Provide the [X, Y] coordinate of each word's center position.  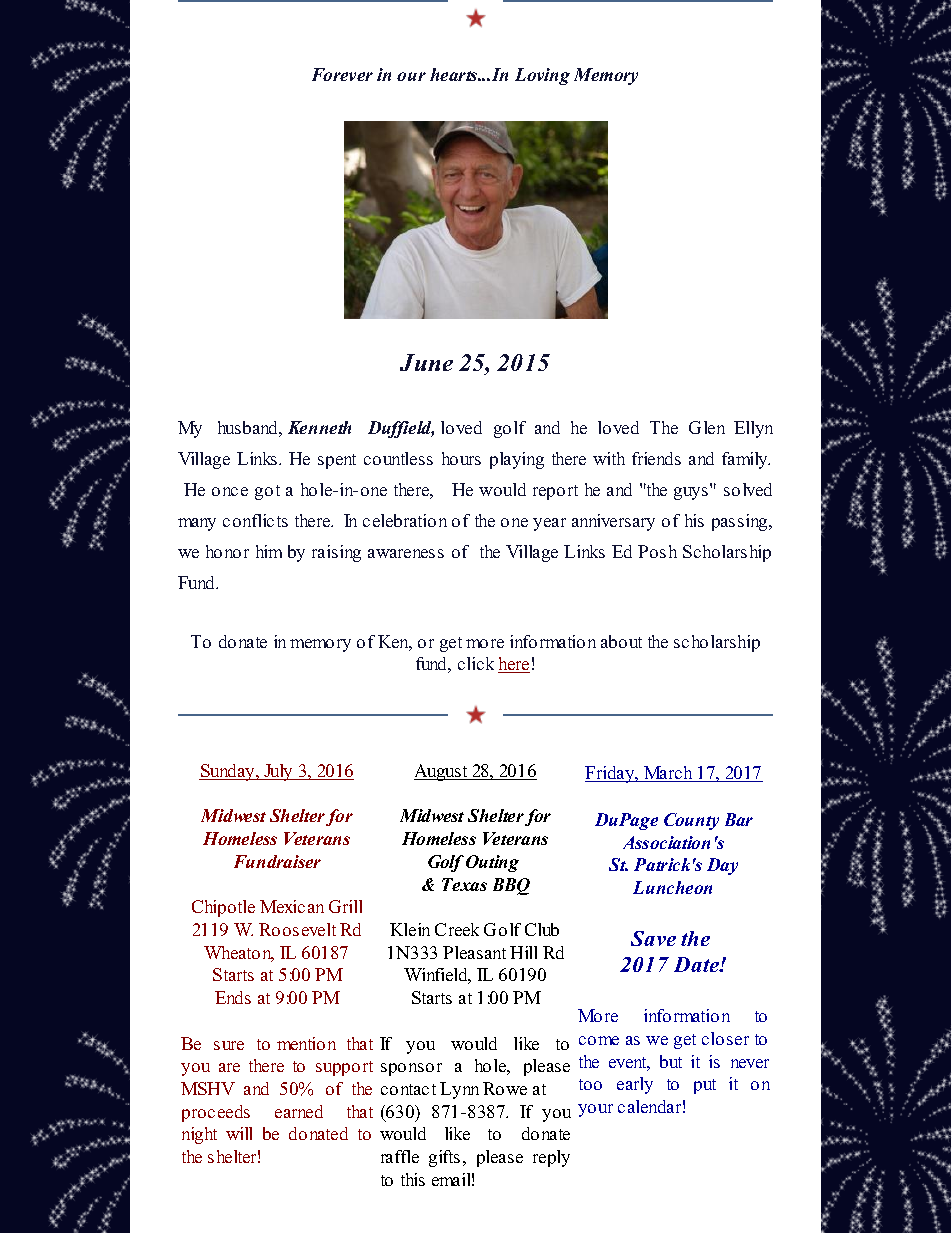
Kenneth [319, 427]
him [269, 551]
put [705, 1086]
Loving [542, 76]
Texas [464, 884]
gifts [444, 1158]
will [239, 1133]
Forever [342, 74]
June [426, 362]
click [476, 663]
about [621, 641]
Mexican [292, 906]
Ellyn [753, 429]
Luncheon [672, 887]
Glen [707, 427]
